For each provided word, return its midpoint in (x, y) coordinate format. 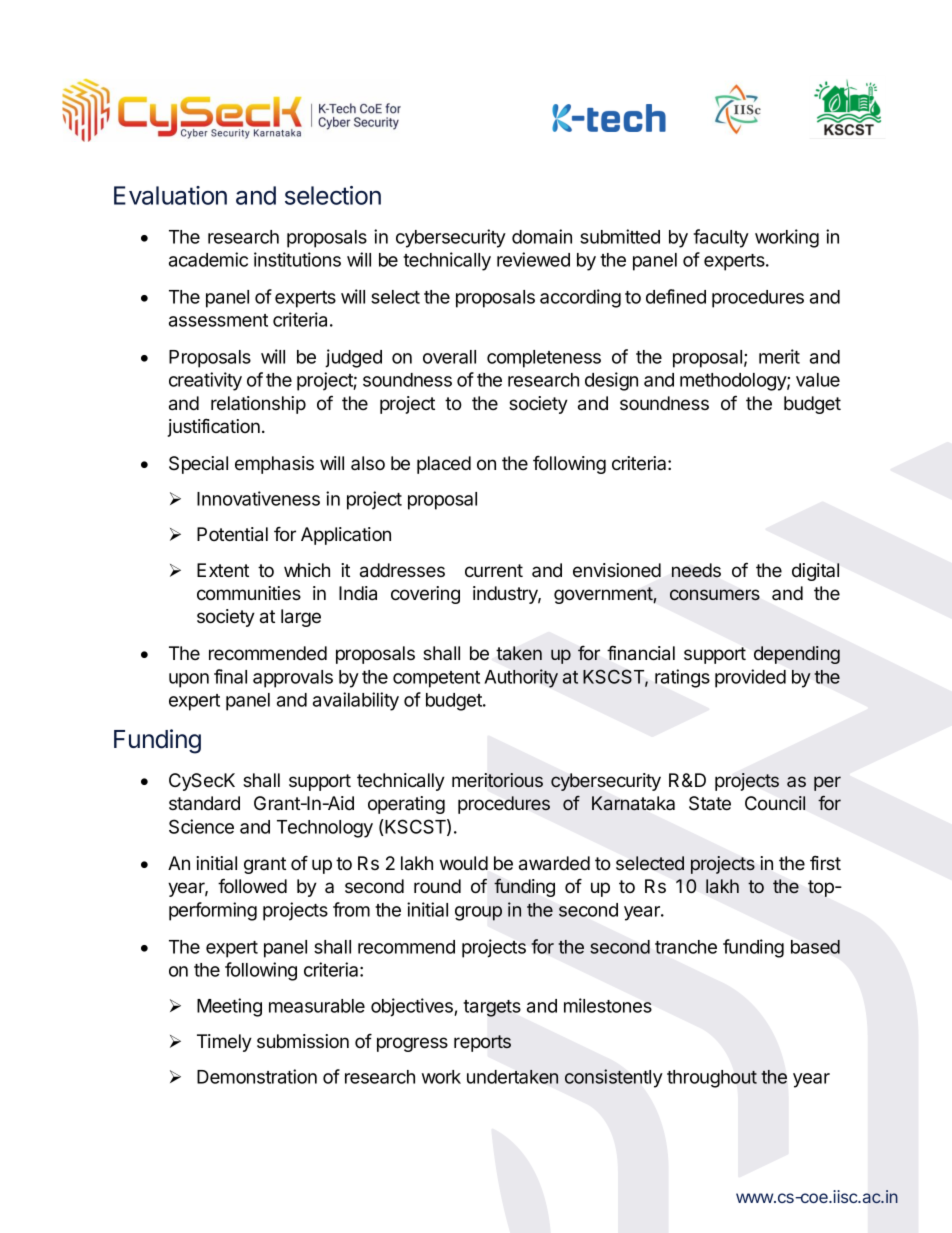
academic (208, 259)
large (301, 618)
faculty (721, 238)
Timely (224, 1043)
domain (542, 236)
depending (797, 655)
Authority (521, 678)
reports (482, 1043)
